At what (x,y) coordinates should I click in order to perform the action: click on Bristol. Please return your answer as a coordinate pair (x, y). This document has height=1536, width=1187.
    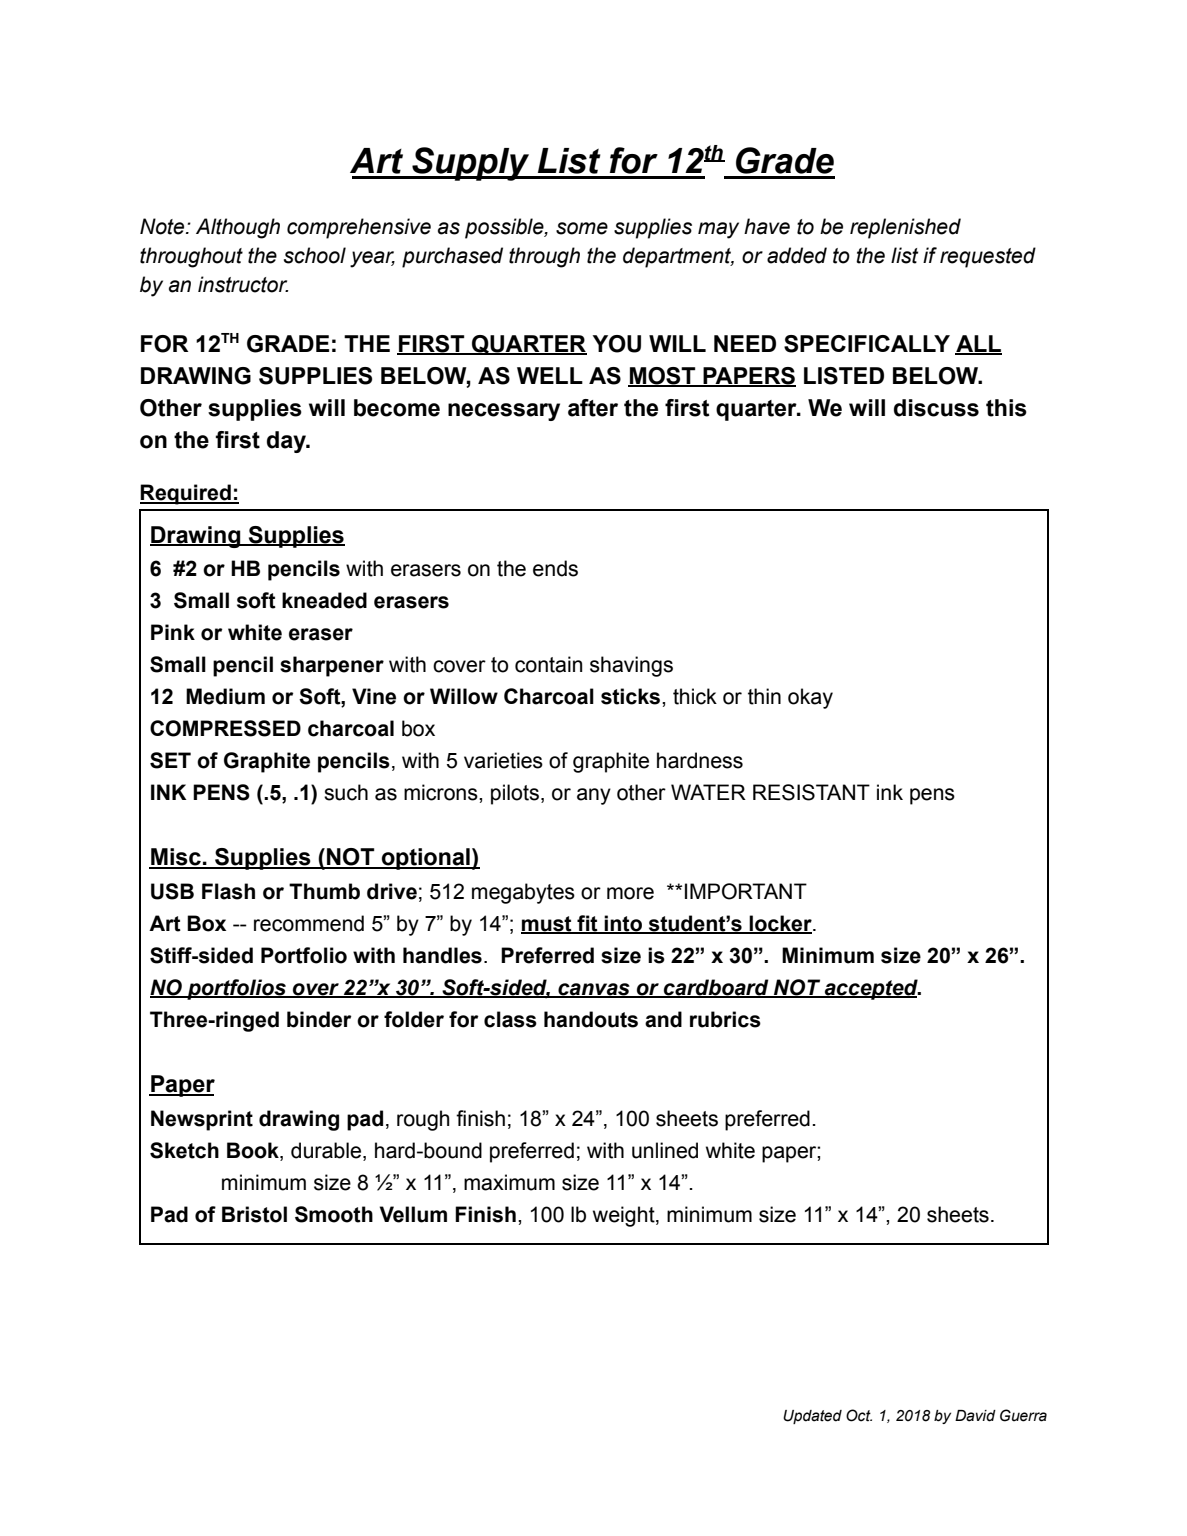
    Looking at the image, I should click on (254, 1214).
